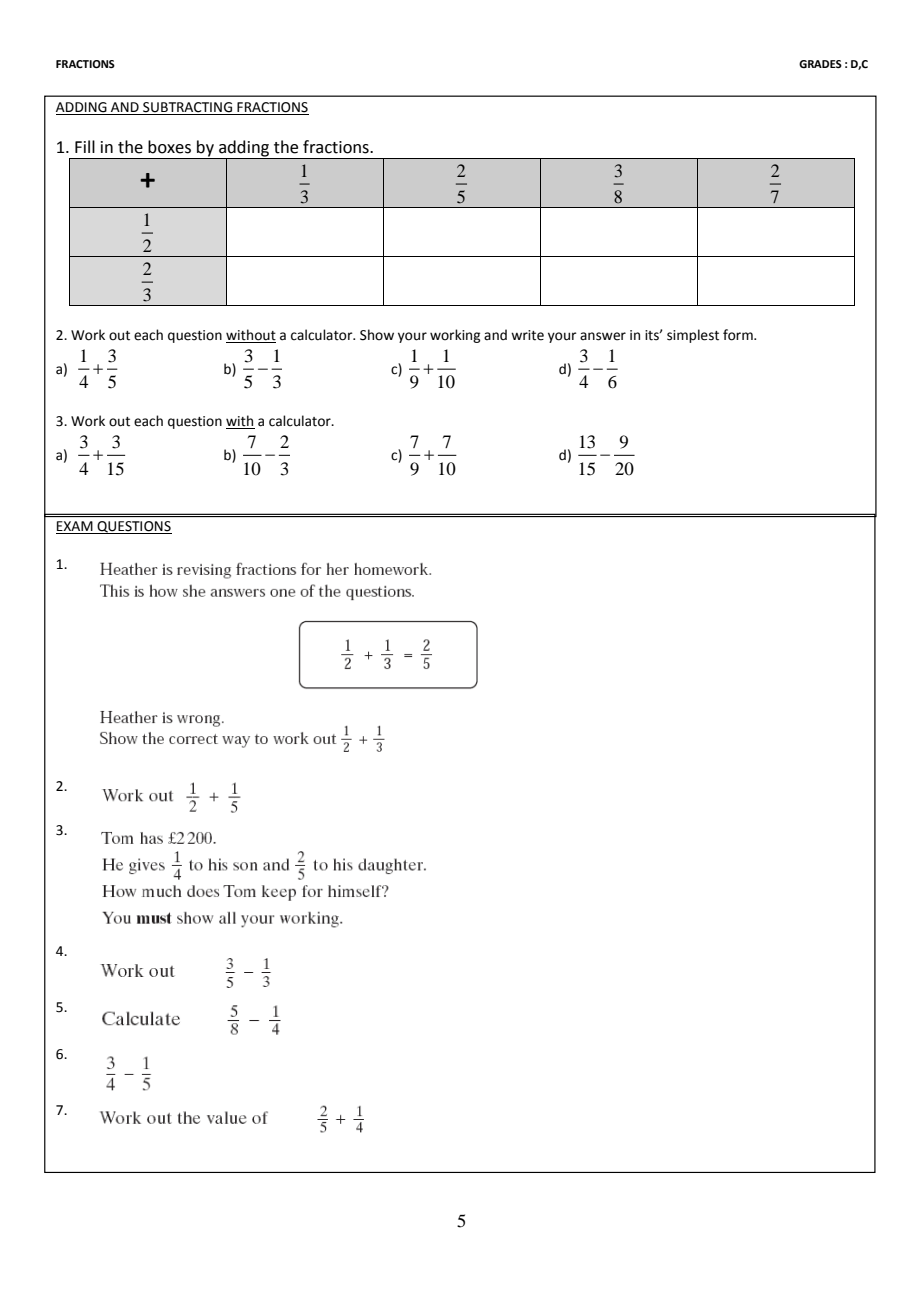  I want to click on form, so click(739, 335).
